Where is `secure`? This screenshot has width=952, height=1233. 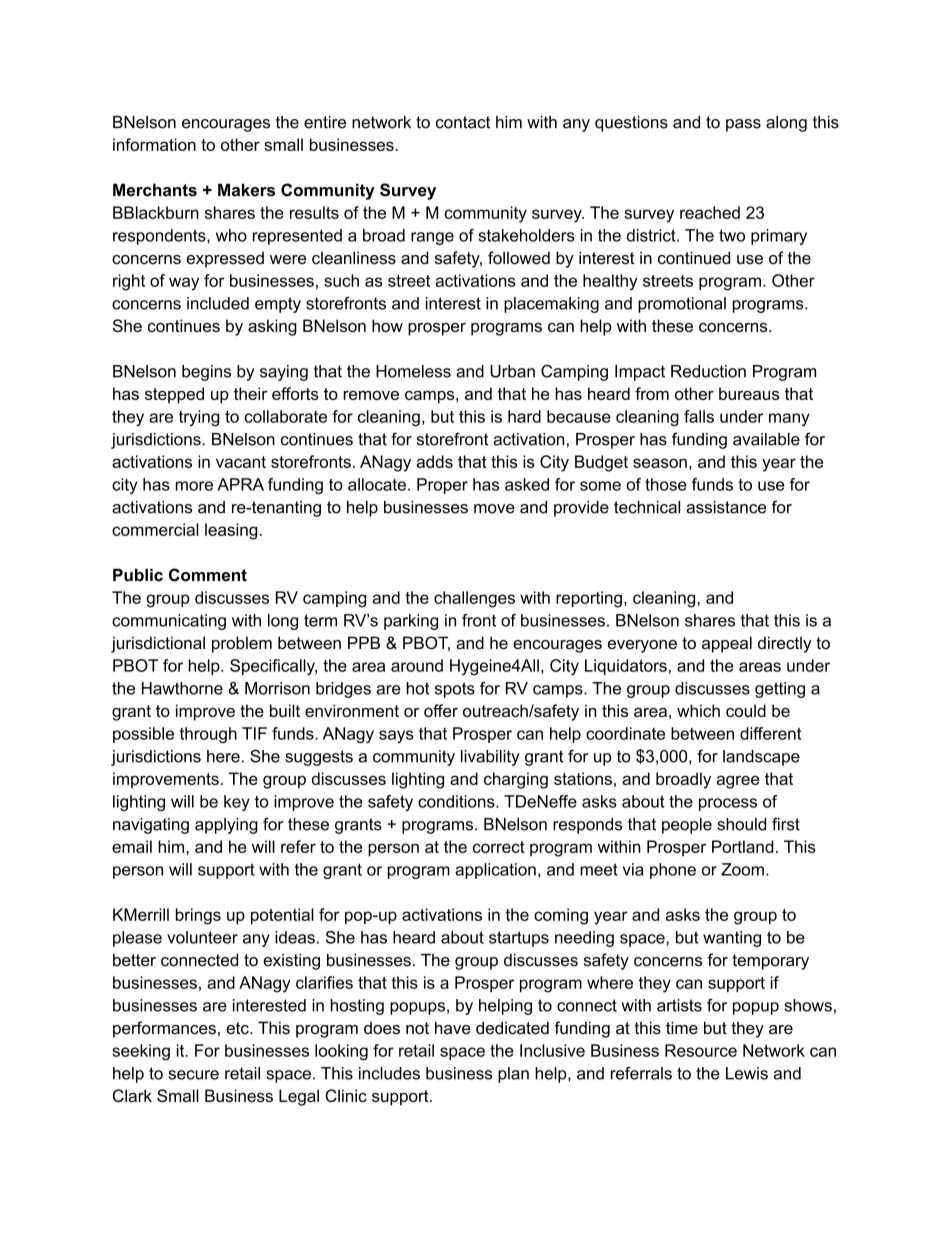 secure is located at coordinates (194, 1075).
